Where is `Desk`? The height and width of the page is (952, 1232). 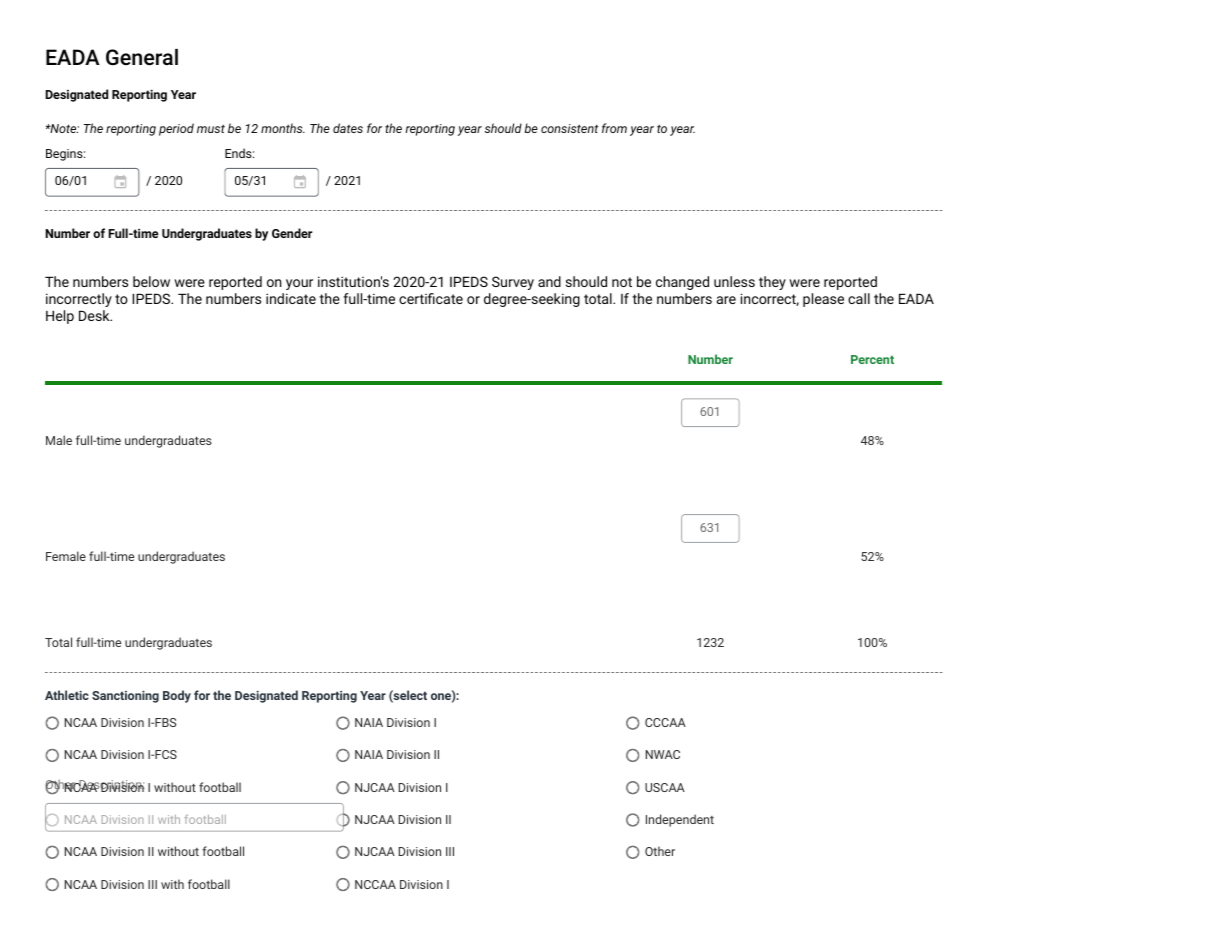
Desk is located at coordinates (95, 315).
